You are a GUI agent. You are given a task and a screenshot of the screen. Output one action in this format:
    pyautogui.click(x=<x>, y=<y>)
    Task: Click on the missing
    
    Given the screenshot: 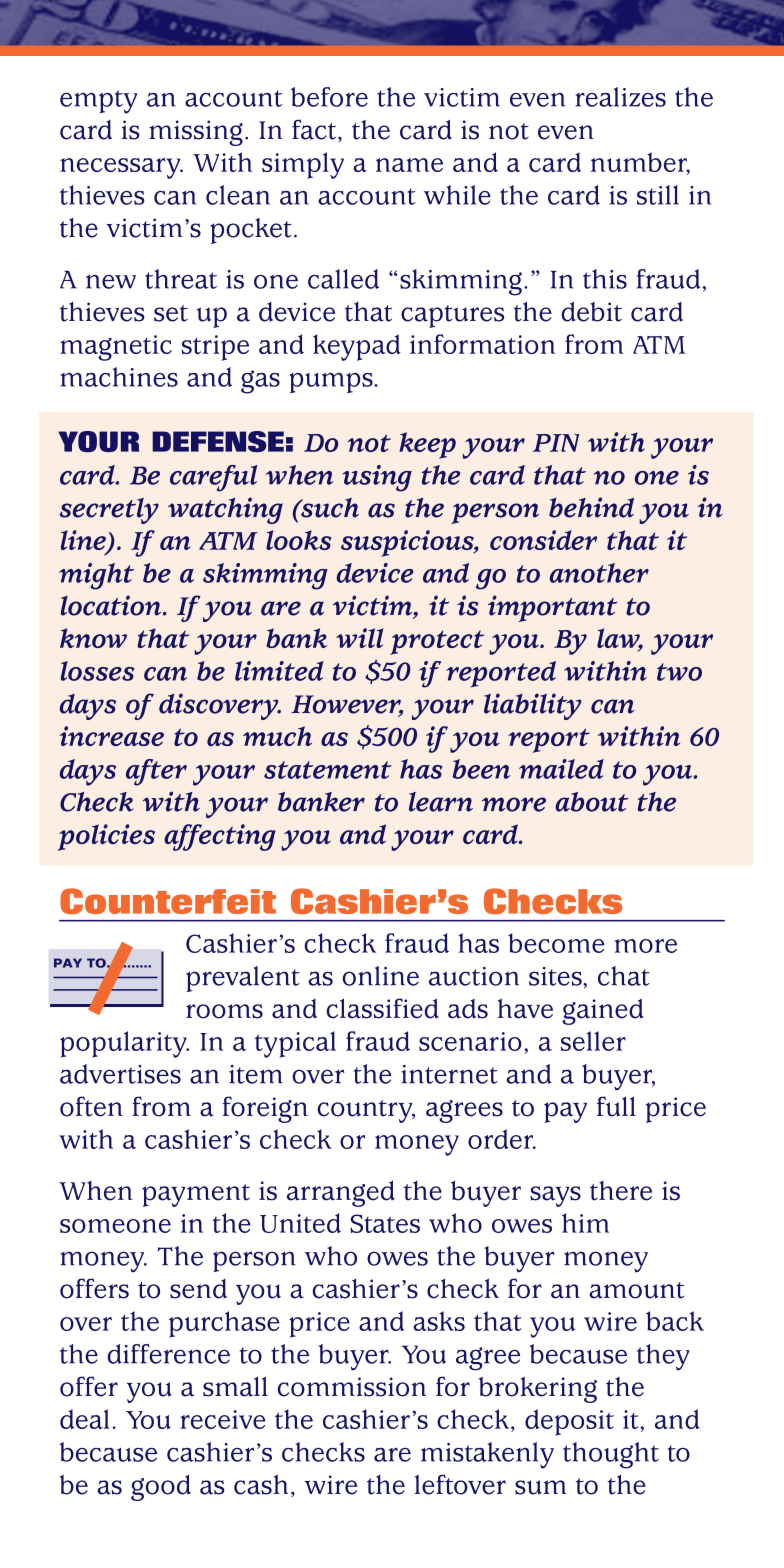 What is the action you would take?
    pyautogui.click(x=196, y=133)
